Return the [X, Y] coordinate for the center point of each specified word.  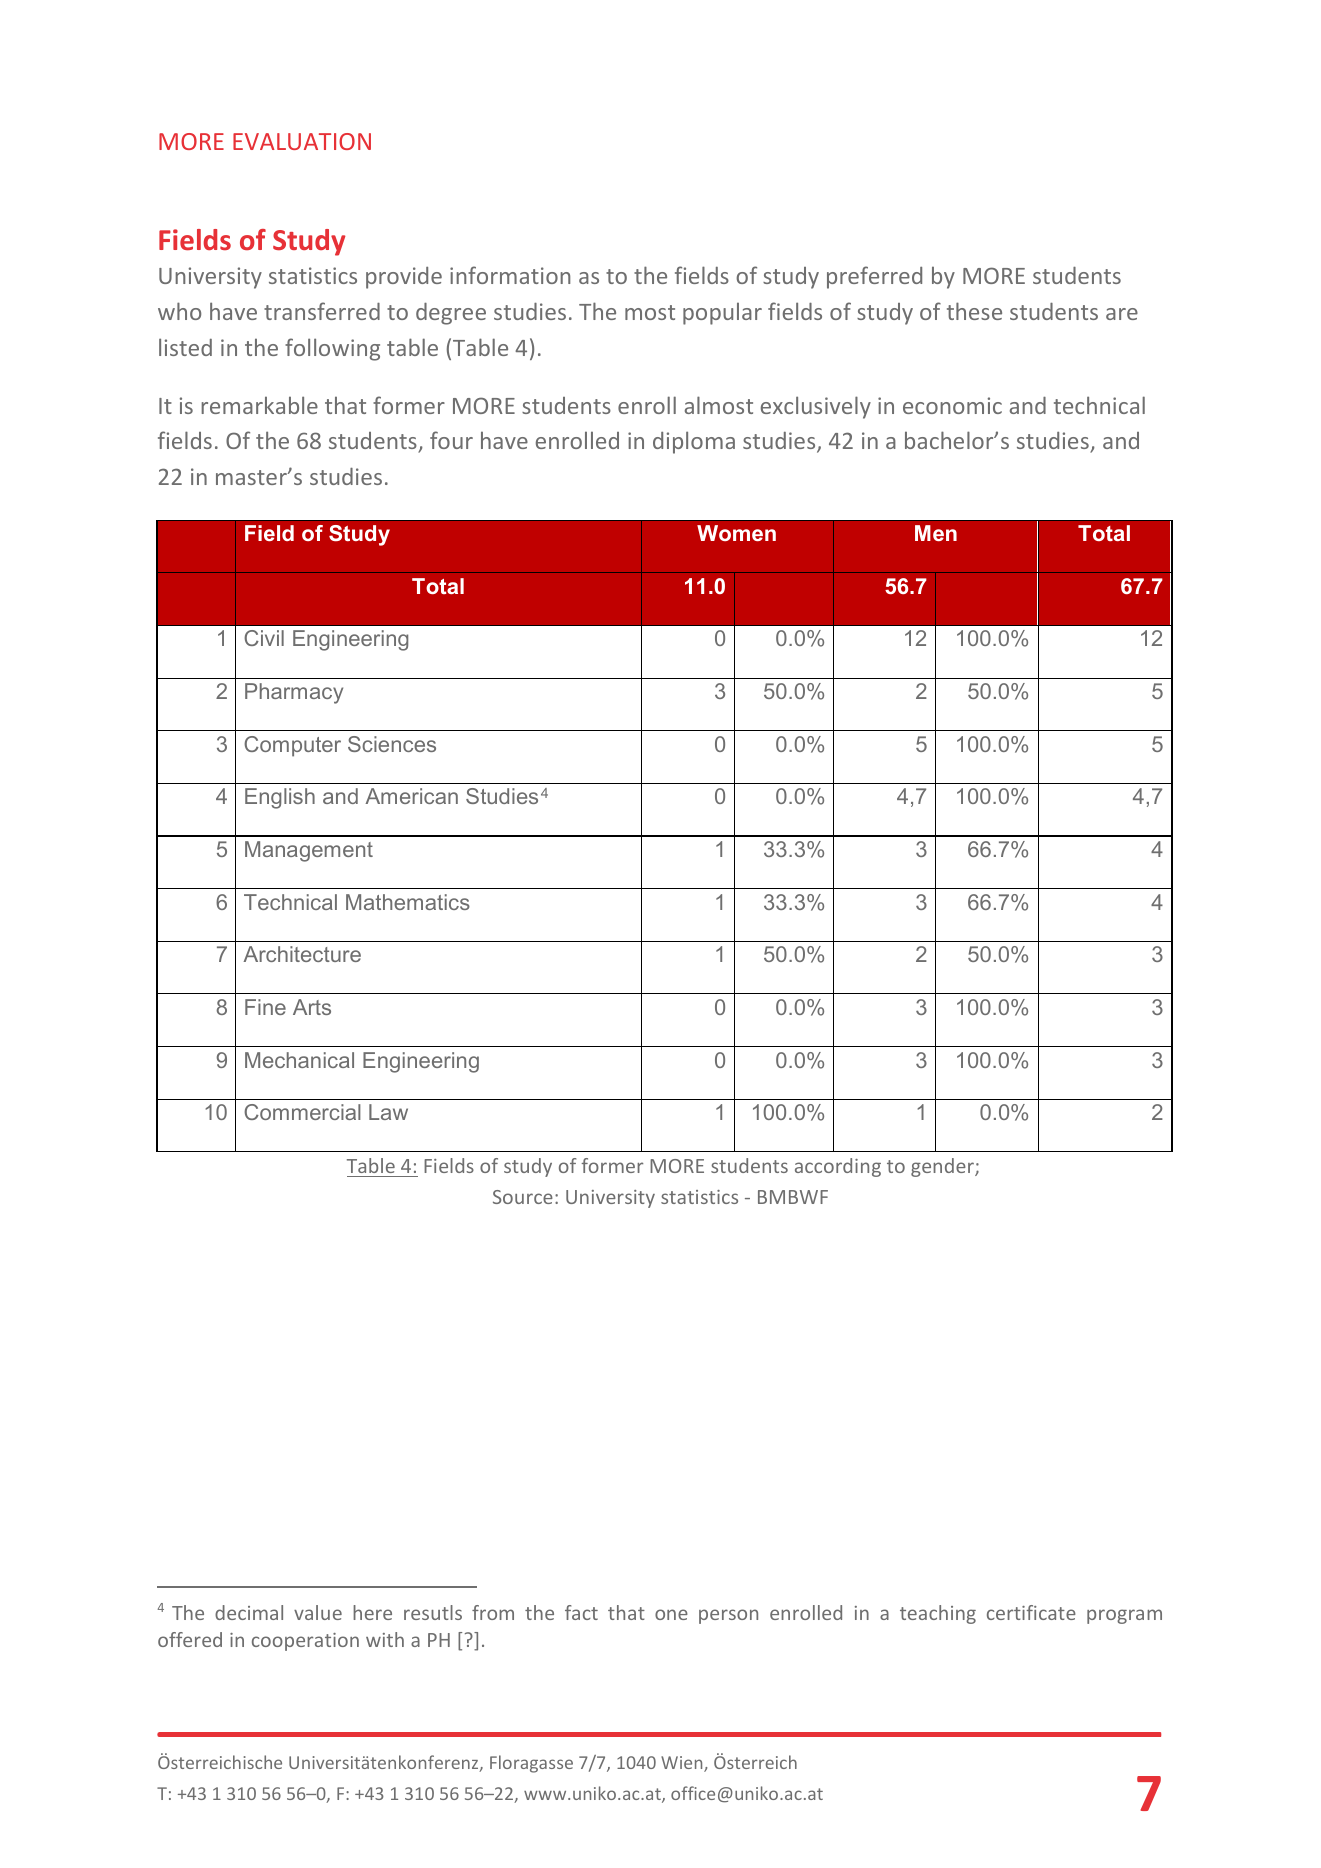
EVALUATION [302, 141]
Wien [683, 1764]
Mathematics [408, 902]
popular [722, 313]
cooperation [305, 1642]
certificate [1031, 1612]
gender [943, 1167]
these [974, 311]
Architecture [302, 954]
